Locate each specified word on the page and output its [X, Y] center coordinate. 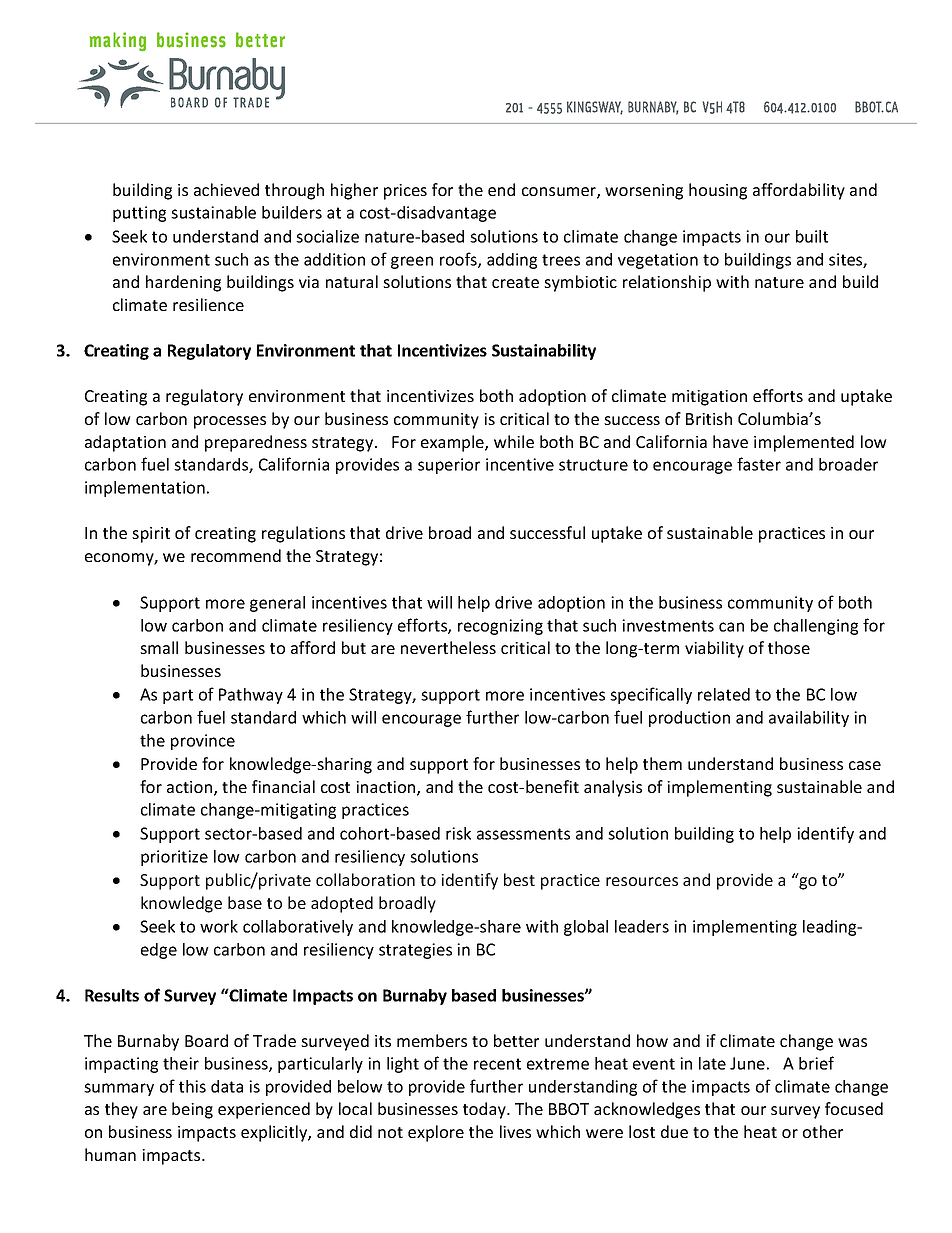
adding [512, 261]
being [192, 1110]
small [159, 647]
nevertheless [448, 647]
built [812, 236]
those [789, 647]
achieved [226, 189]
